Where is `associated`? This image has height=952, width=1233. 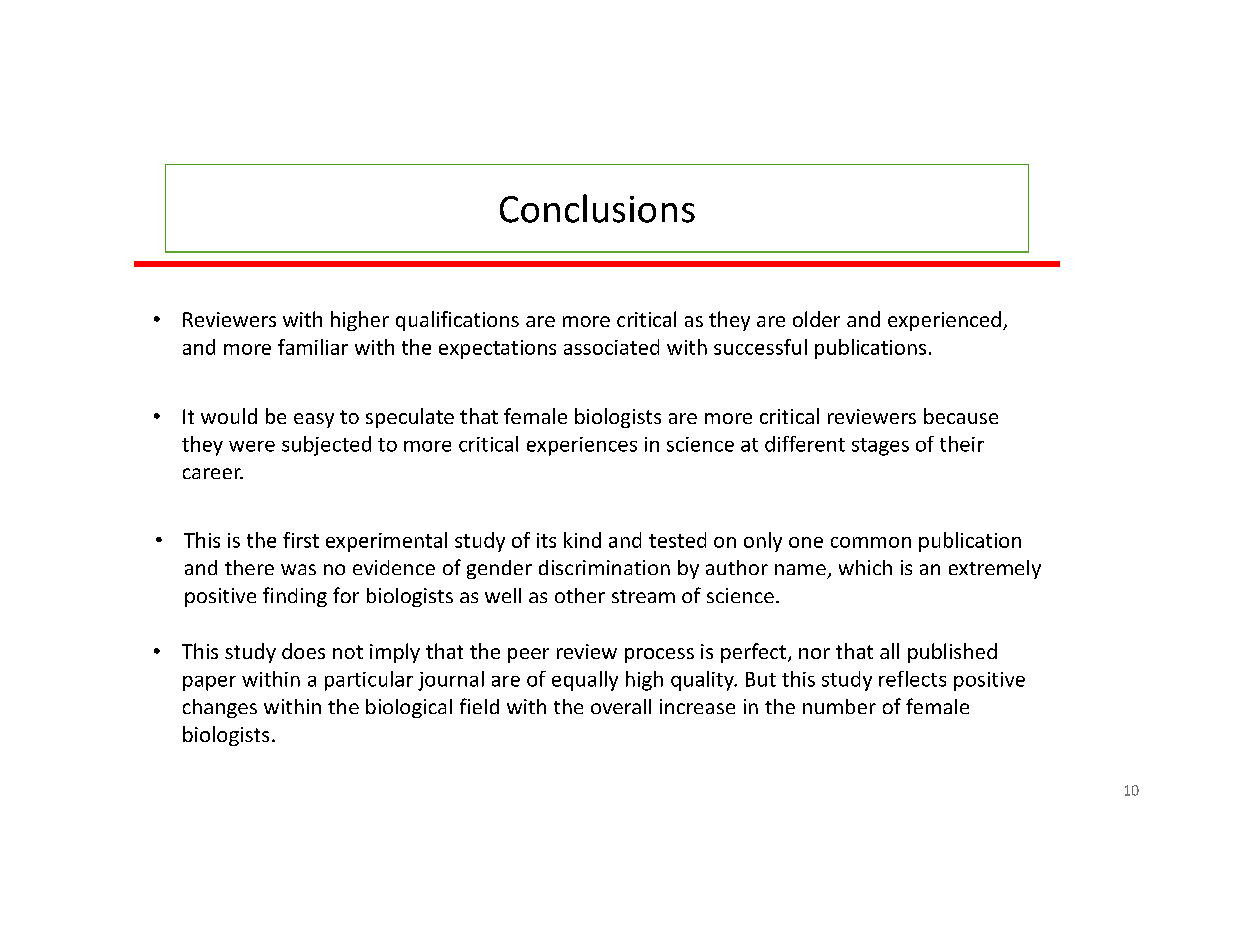 associated is located at coordinates (611, 347).
